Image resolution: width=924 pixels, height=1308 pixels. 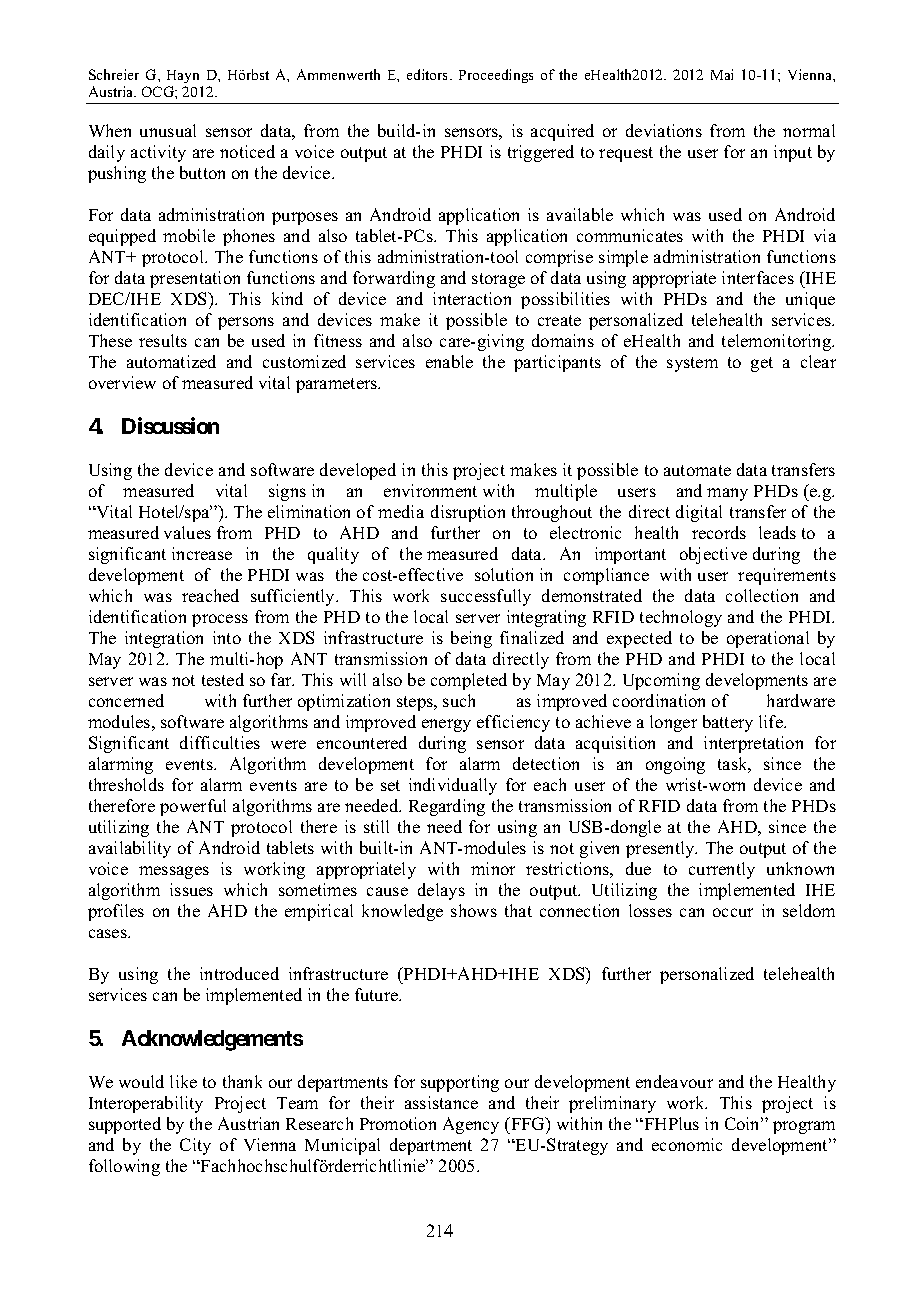 I want to click on deviations, so click(x=664, y=130).
